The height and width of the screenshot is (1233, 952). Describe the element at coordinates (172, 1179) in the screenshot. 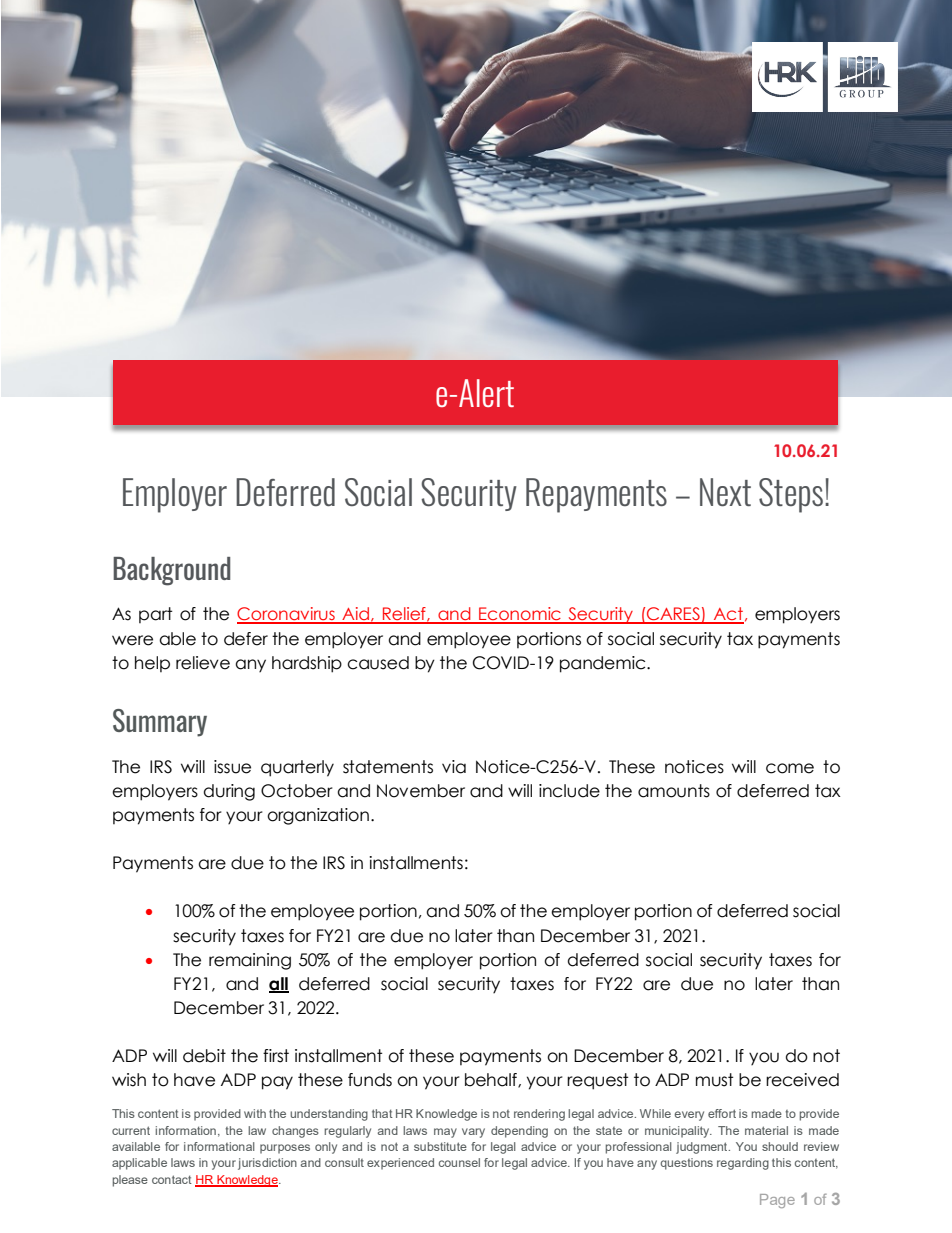

I see `contact` at that location.
